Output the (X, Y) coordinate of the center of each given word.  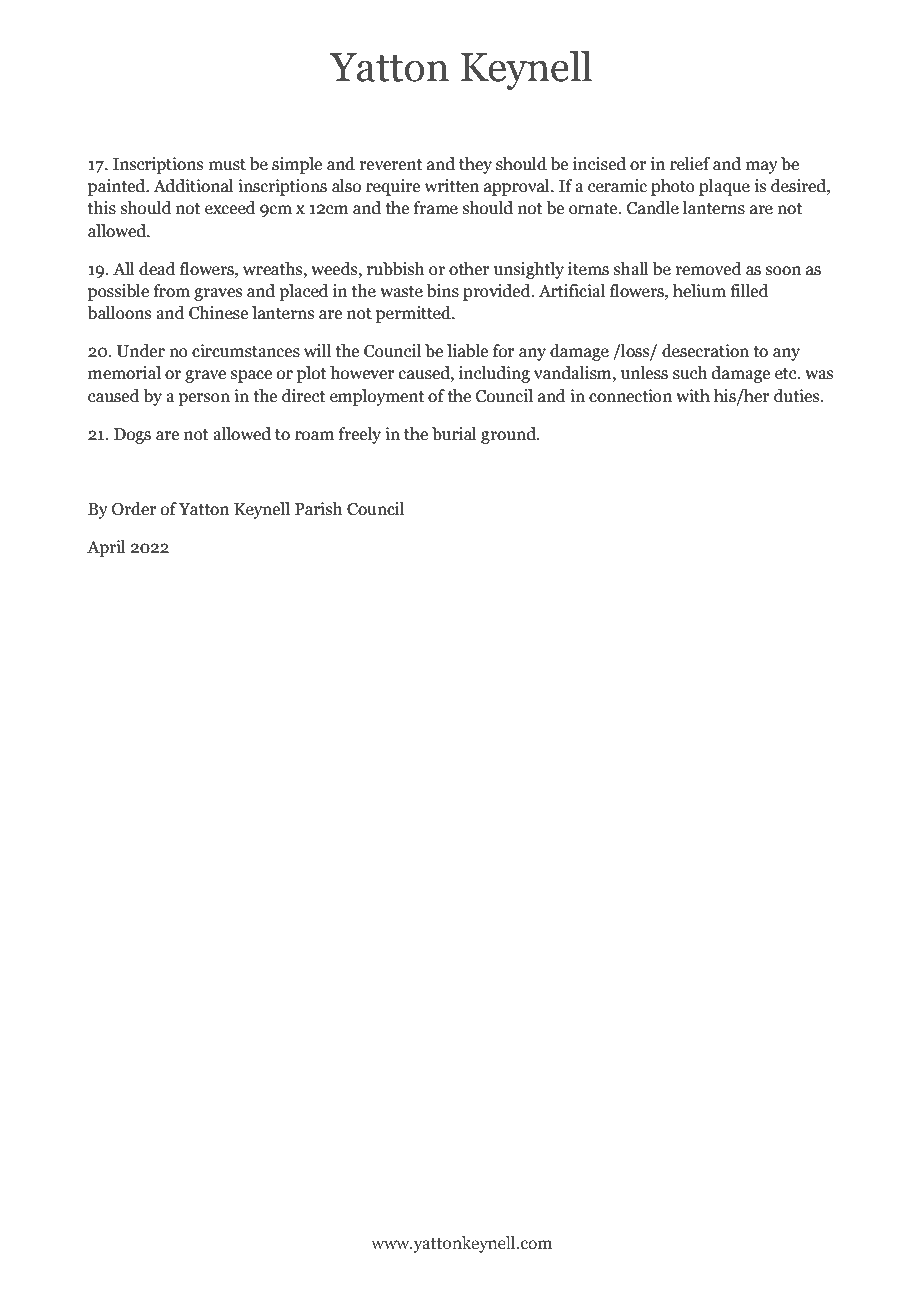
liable (467, 351)
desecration (705, 351)
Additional (193, 186)
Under (141, 351)
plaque (724, 187)
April (106, 548)
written (452, 186)
